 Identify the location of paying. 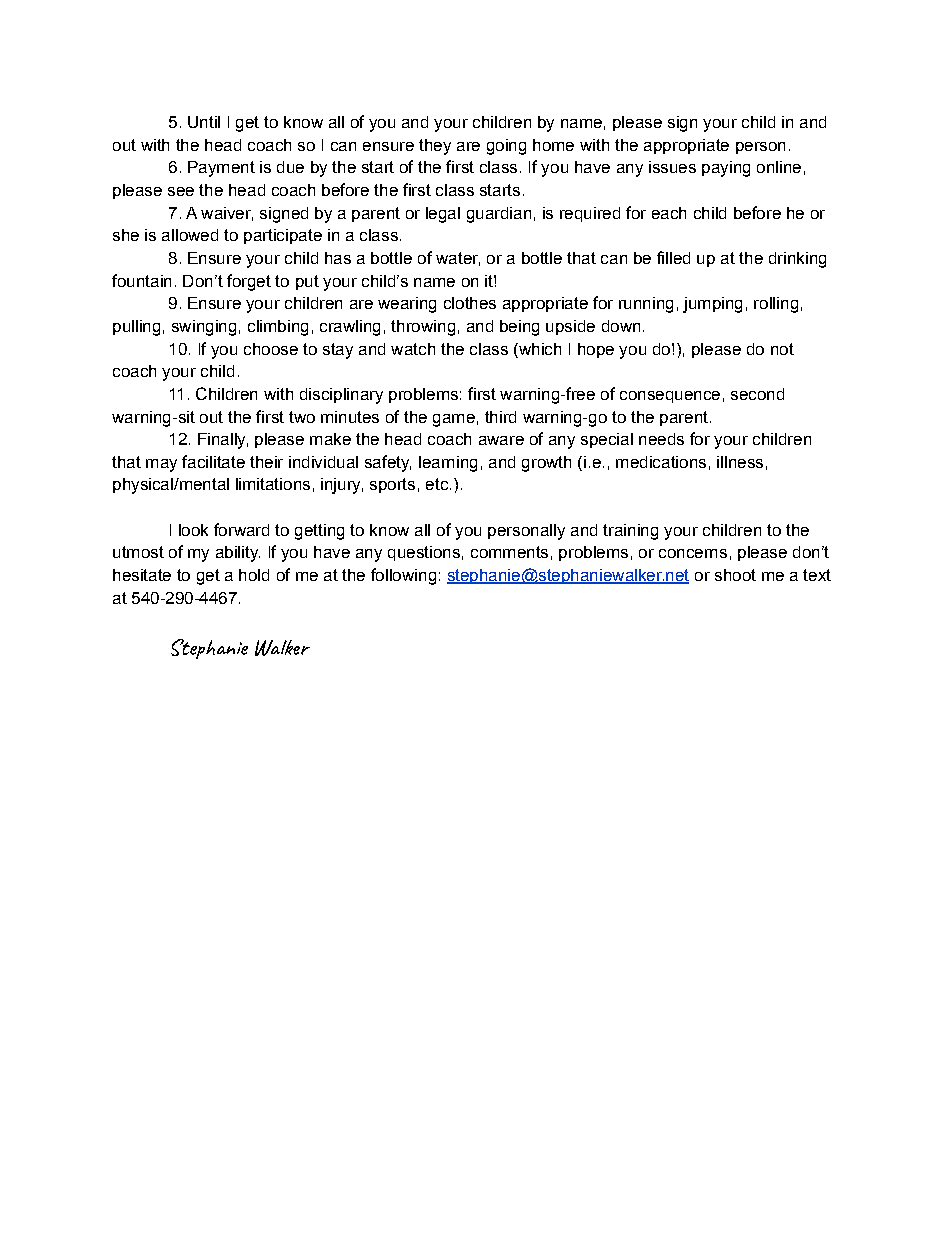
(726, 169).
